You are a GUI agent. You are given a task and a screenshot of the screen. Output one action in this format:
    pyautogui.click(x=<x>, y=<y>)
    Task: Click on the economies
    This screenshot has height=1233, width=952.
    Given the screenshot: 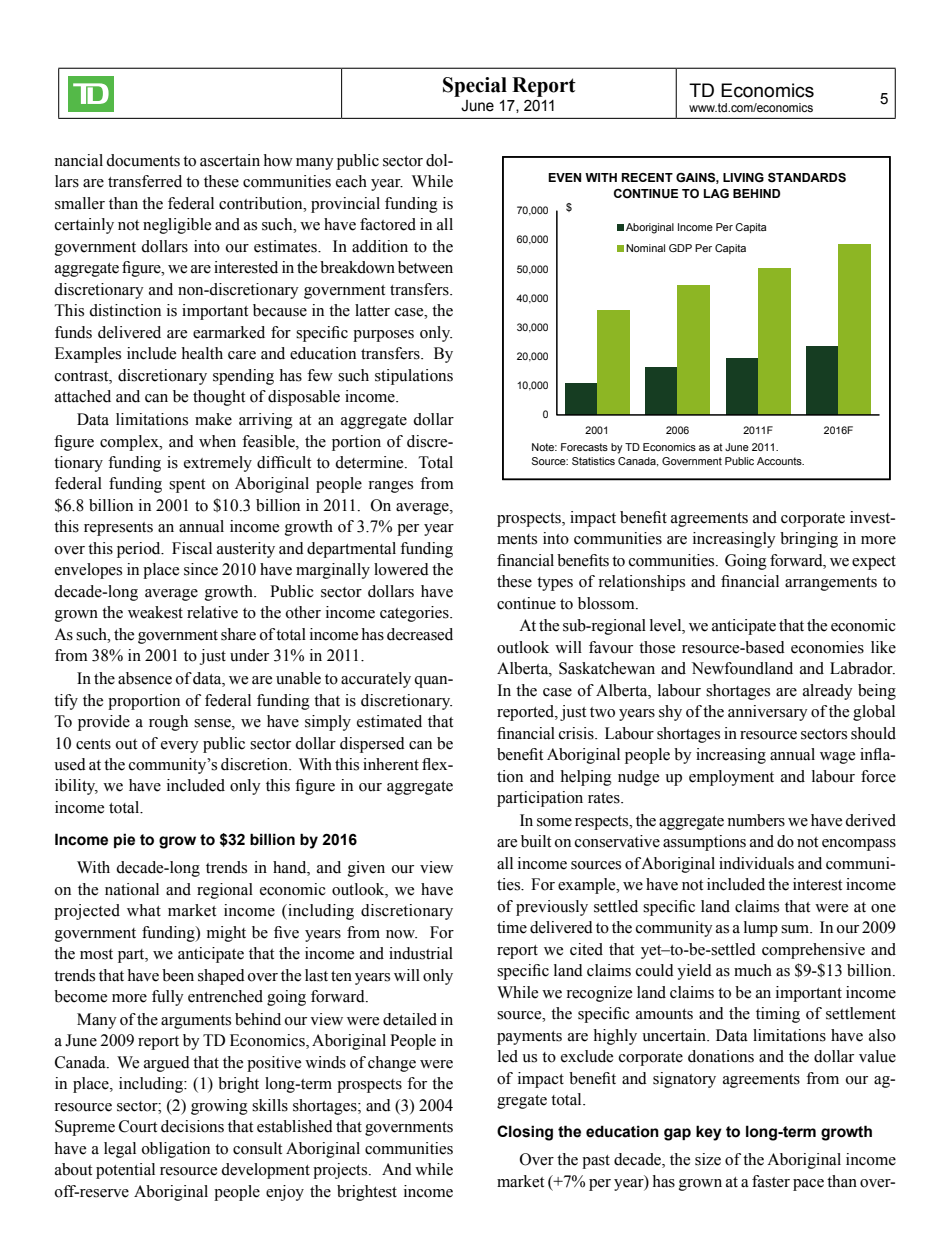 What is the action you would take?
    pyautogui.click(x=827, y=647)
